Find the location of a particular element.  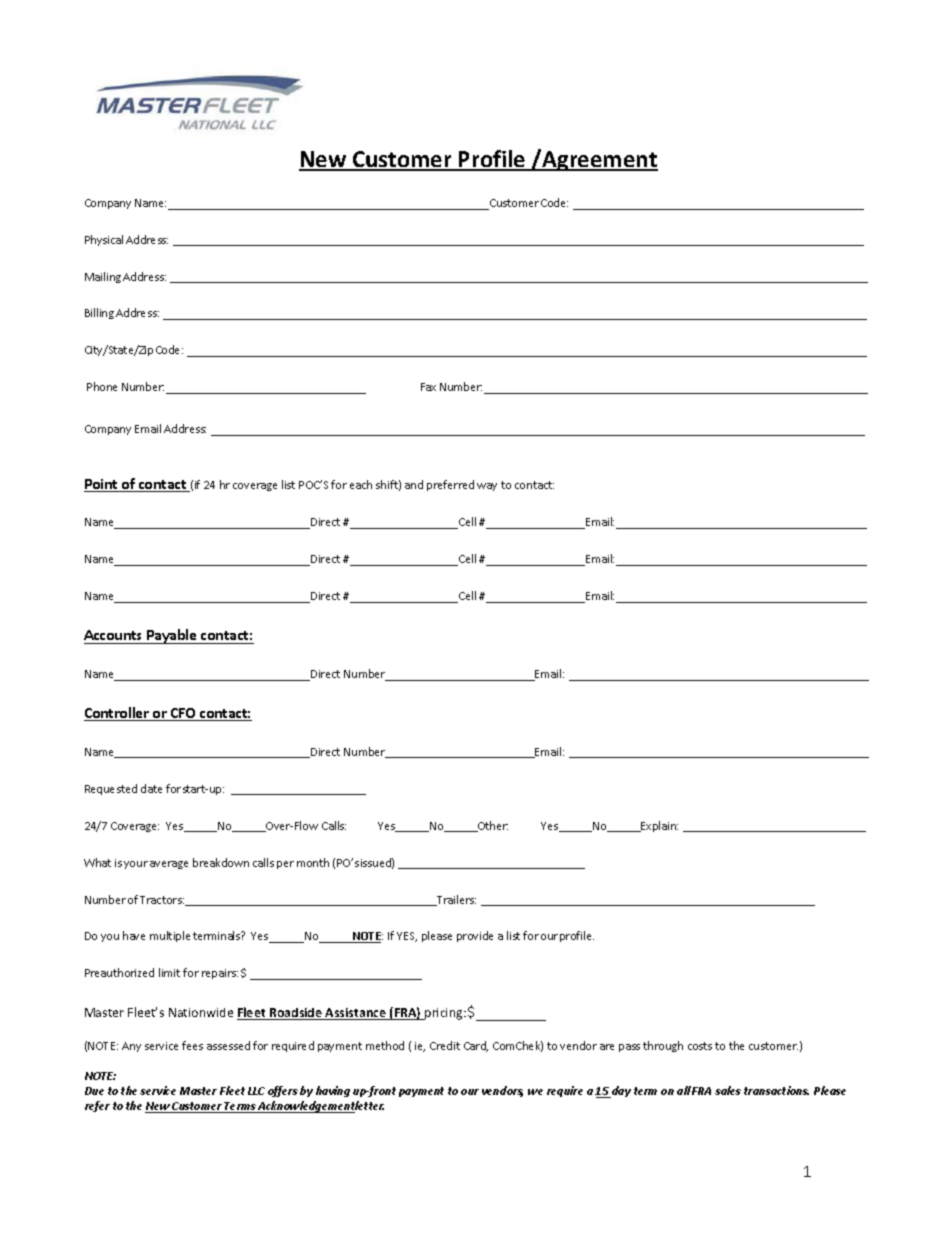

Mailing is located at coordinates (103, 277).
